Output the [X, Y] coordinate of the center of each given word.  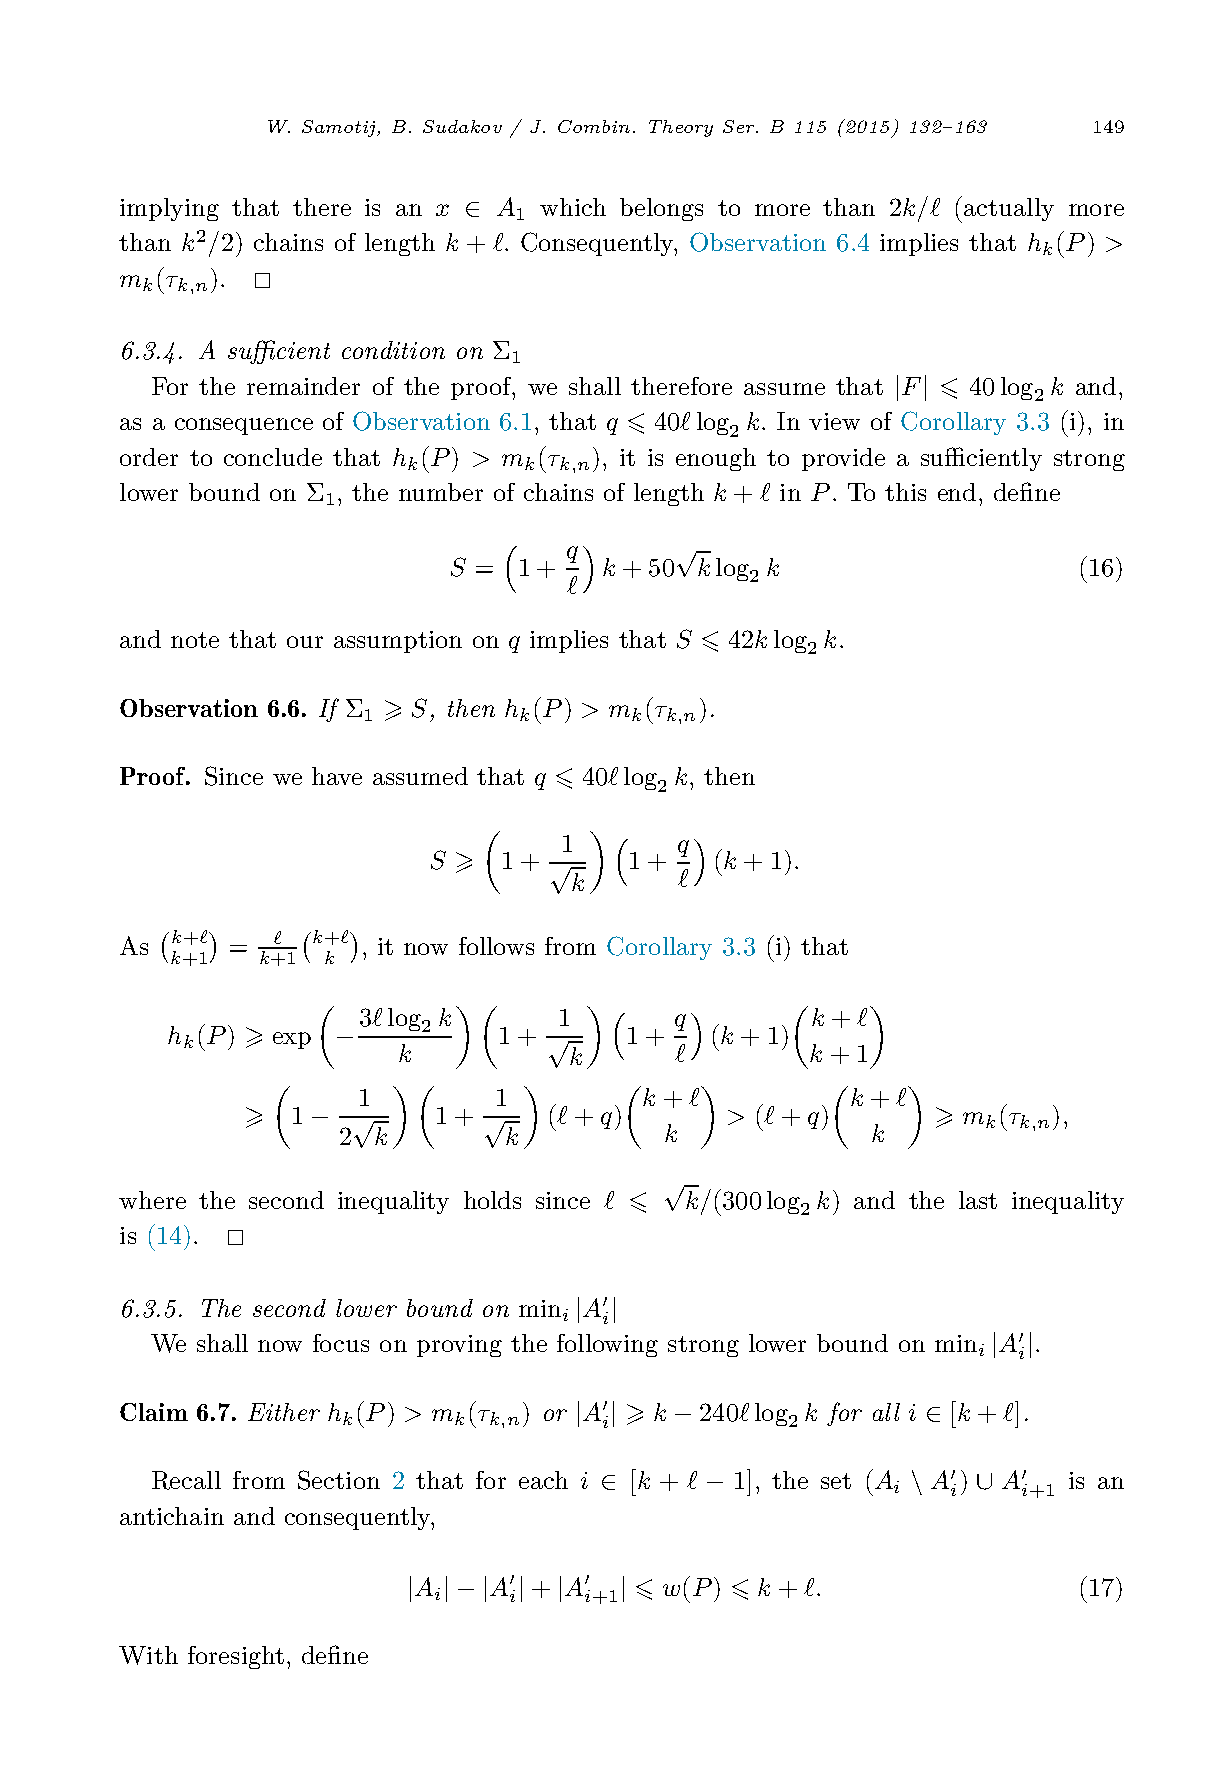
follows [496, 946]
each [543, 1480]
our [305, 642]
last [978, 1200]
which [573, 207]
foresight [236, 1657]
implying [169, 209]
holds [492, 1200]
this [905, 492]
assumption [398, 642]
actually [1009, 209]
